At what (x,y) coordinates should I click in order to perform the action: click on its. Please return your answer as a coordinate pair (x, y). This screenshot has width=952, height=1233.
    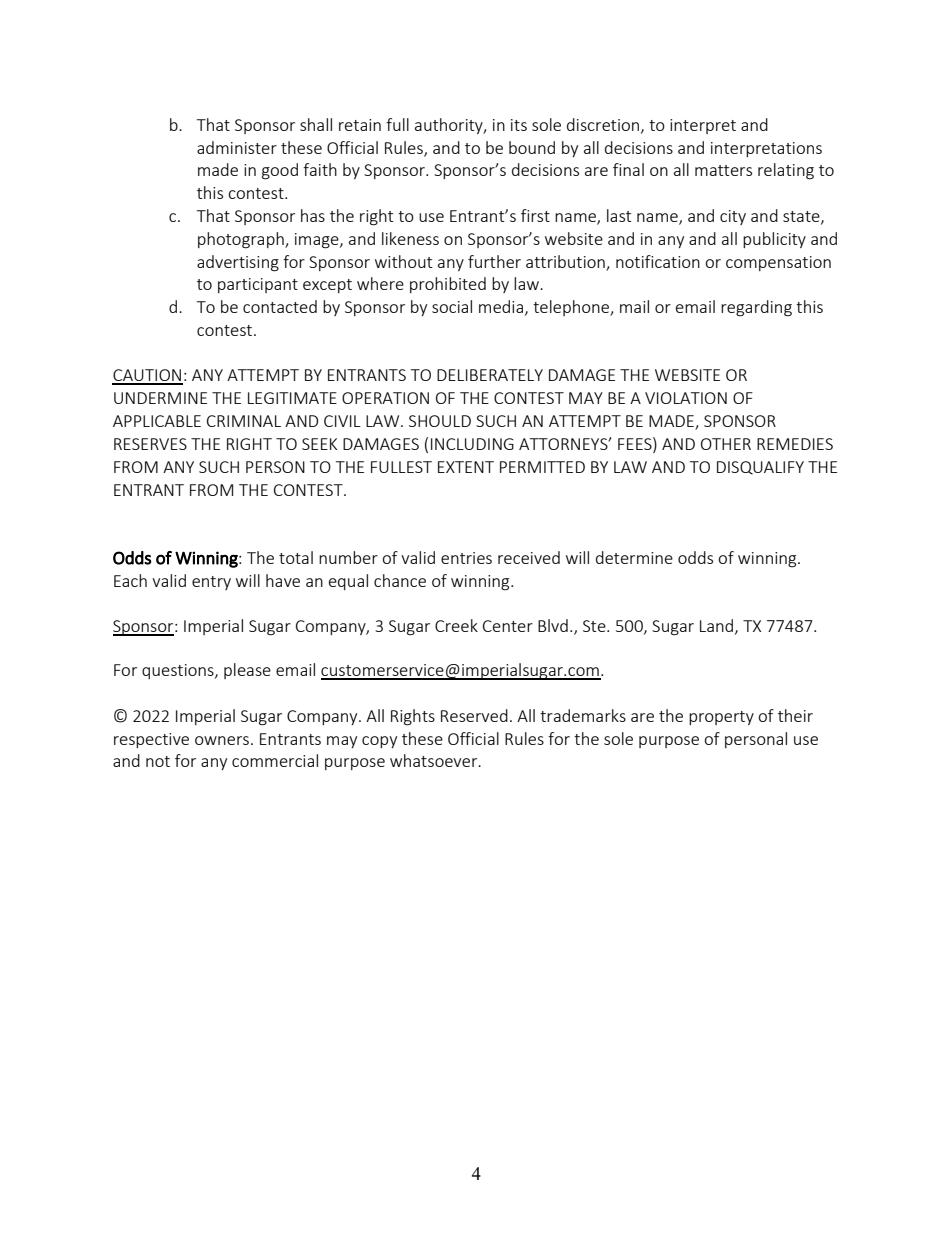
    Looking at the image, I should click on (519, 125).
